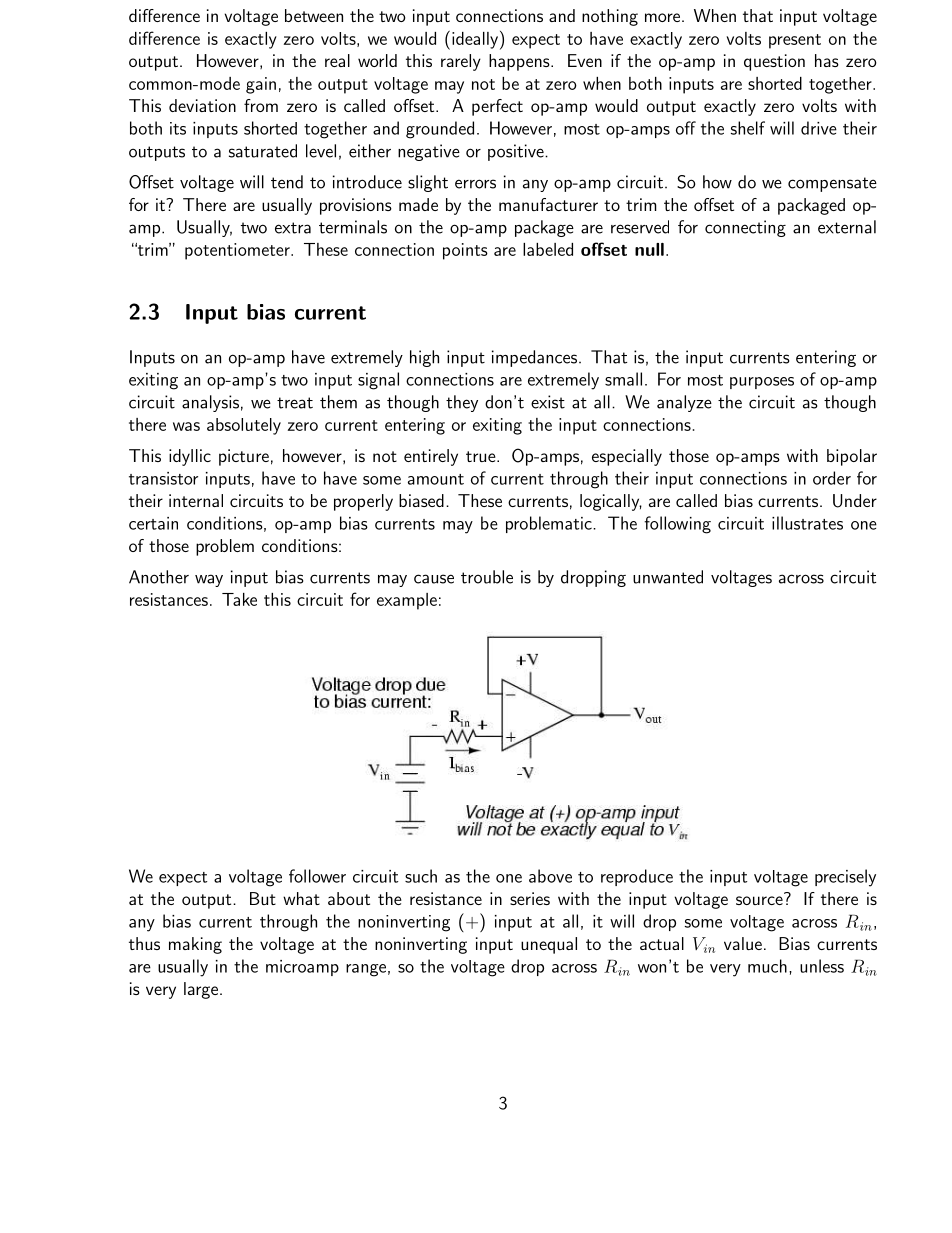 The image size is (952, 1233). What do you see at coordinates (536, 358) in the screenshot?
I see `impedances` at bounding box center [536, 358].
